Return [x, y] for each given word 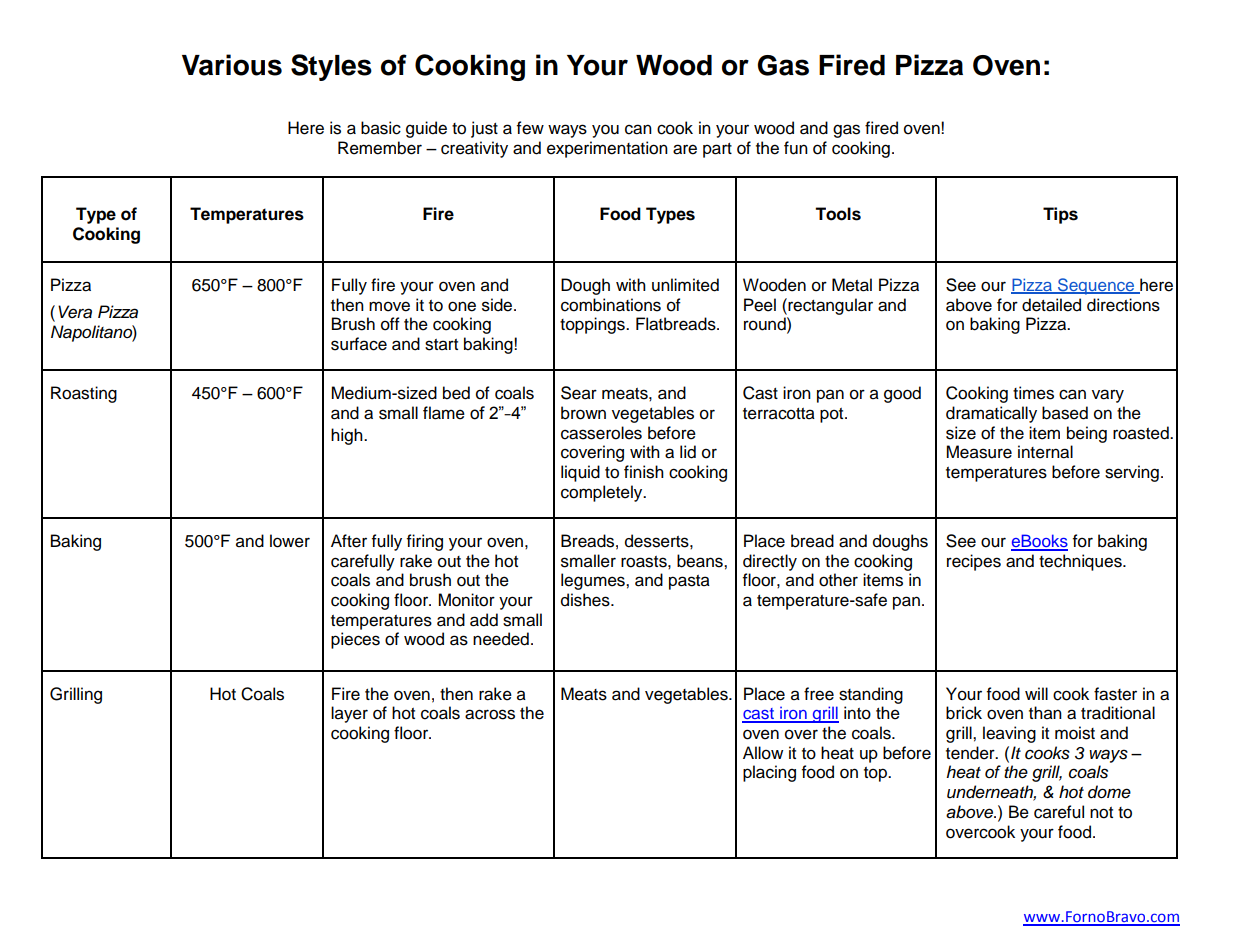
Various [232, 65]
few [530, 128]
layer [349, 714]
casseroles [601, 433]
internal [1045, 452]
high [348, 436]
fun [796, 148]
